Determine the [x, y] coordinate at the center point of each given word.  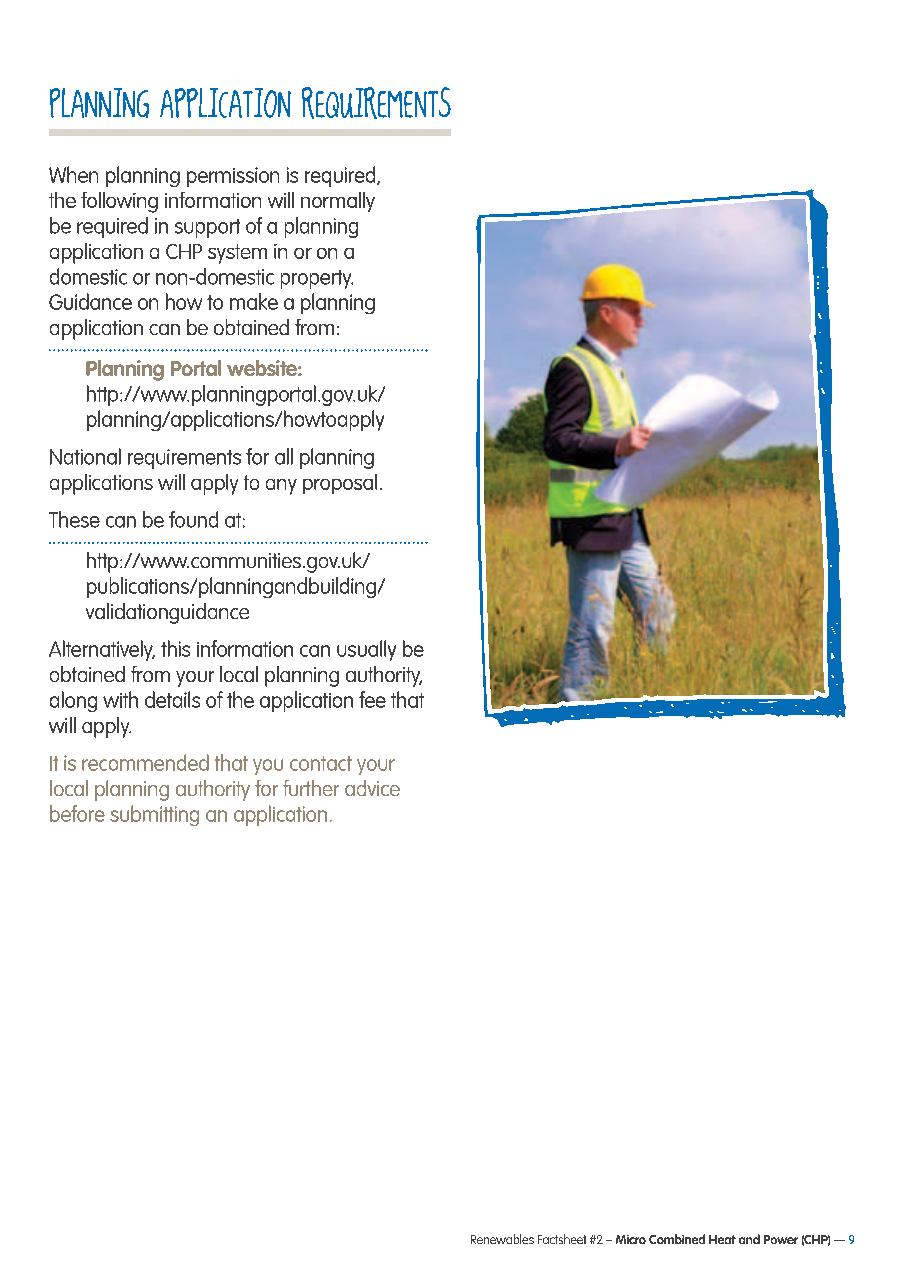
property [317, 279]
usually [366, 650]
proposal [340, 484]
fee [372, 699]
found [193, 519]
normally [338, 202]
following [119, 202]
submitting [154, 815]
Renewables [502, 1239]
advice [372, 788]
